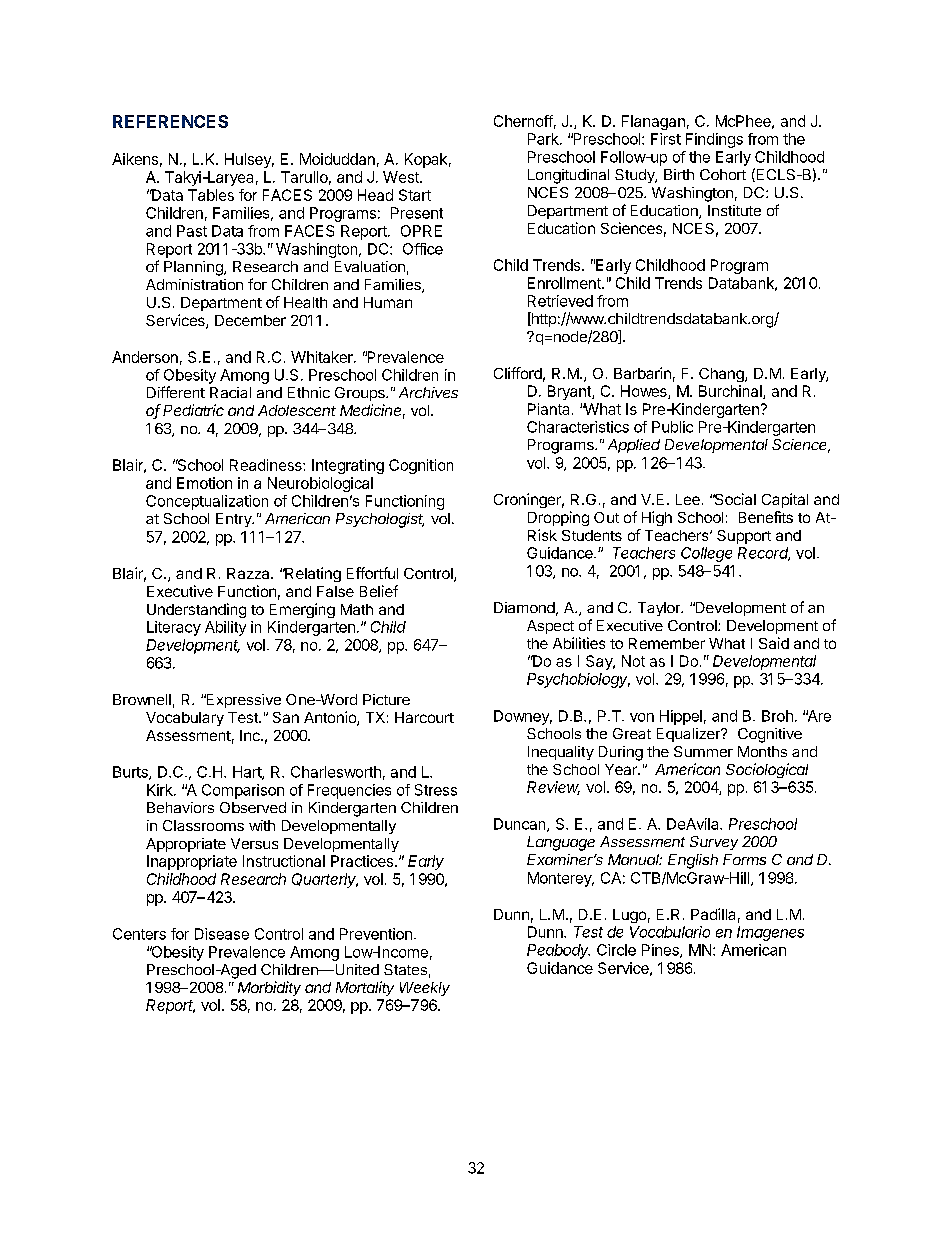 The image size is (952, 1233). Describe the element at coordinates (714, 140) in the image. I see `Findings` at that location.
